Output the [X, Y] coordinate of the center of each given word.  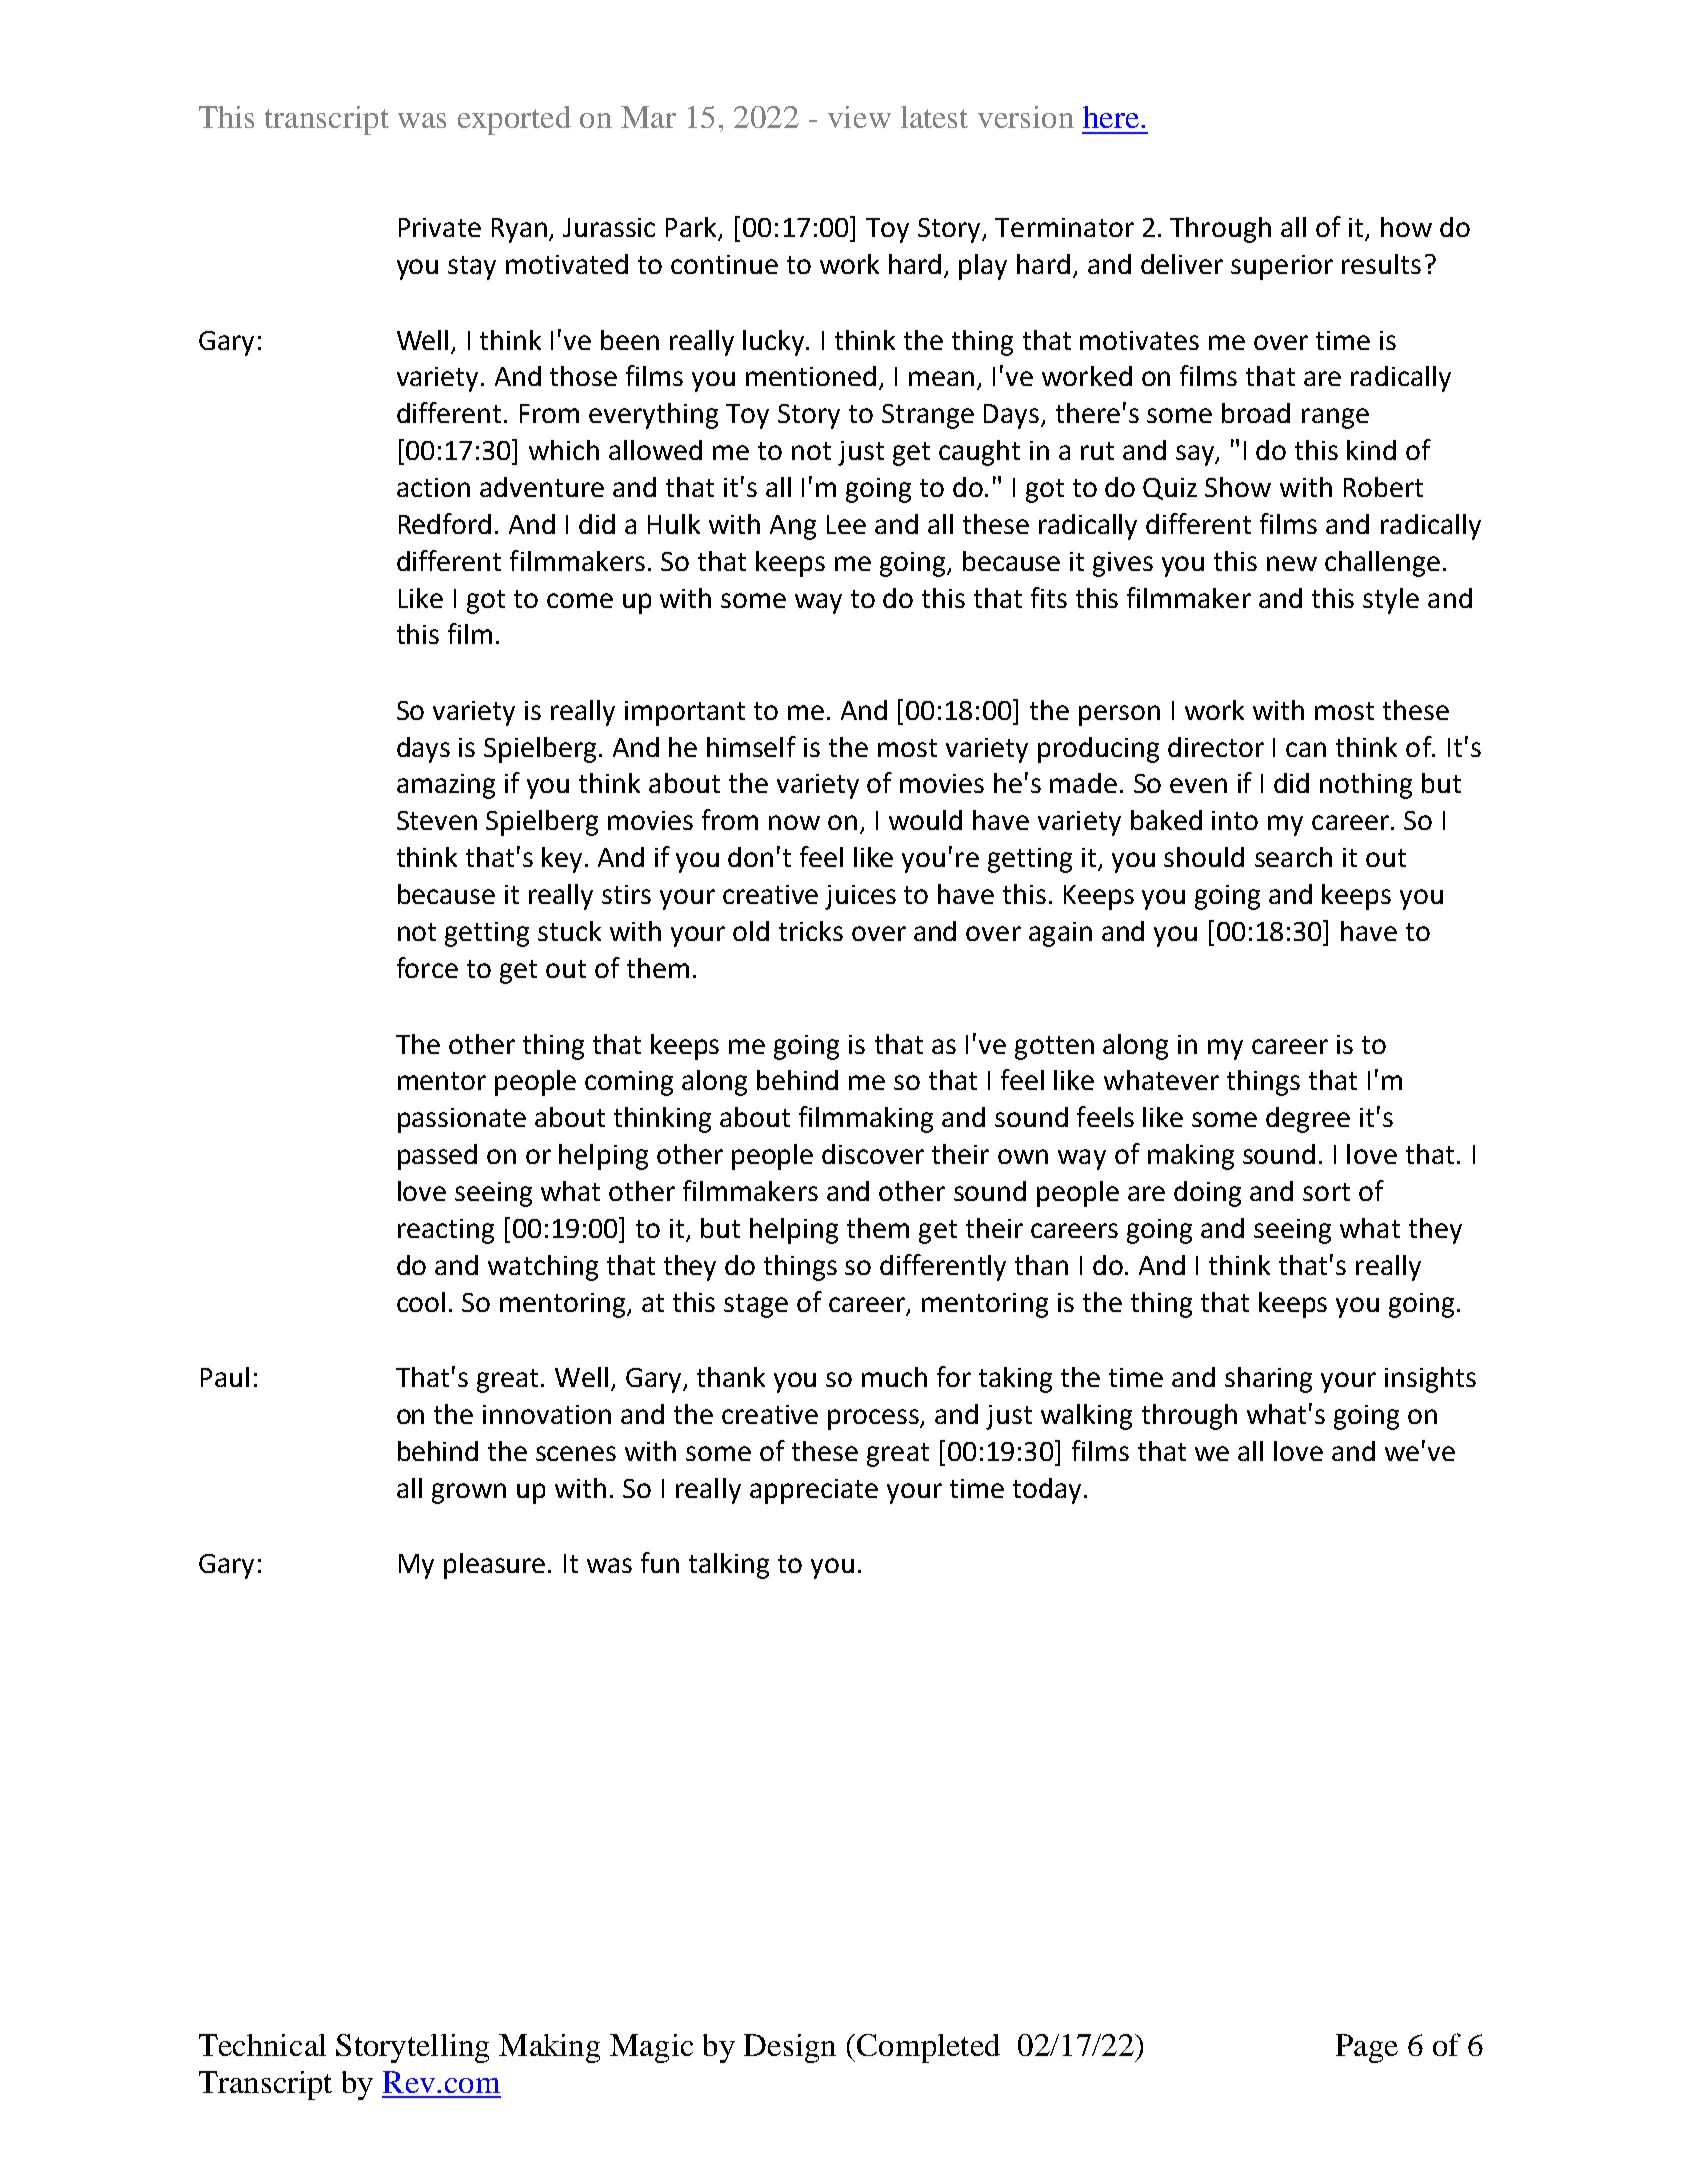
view [859, 117]
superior [1282, 267]
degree [1308, 1120]
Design [790, 2048]
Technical [262, 2045]
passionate [462, 1120]
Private [440, 227]
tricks [811, 931]
